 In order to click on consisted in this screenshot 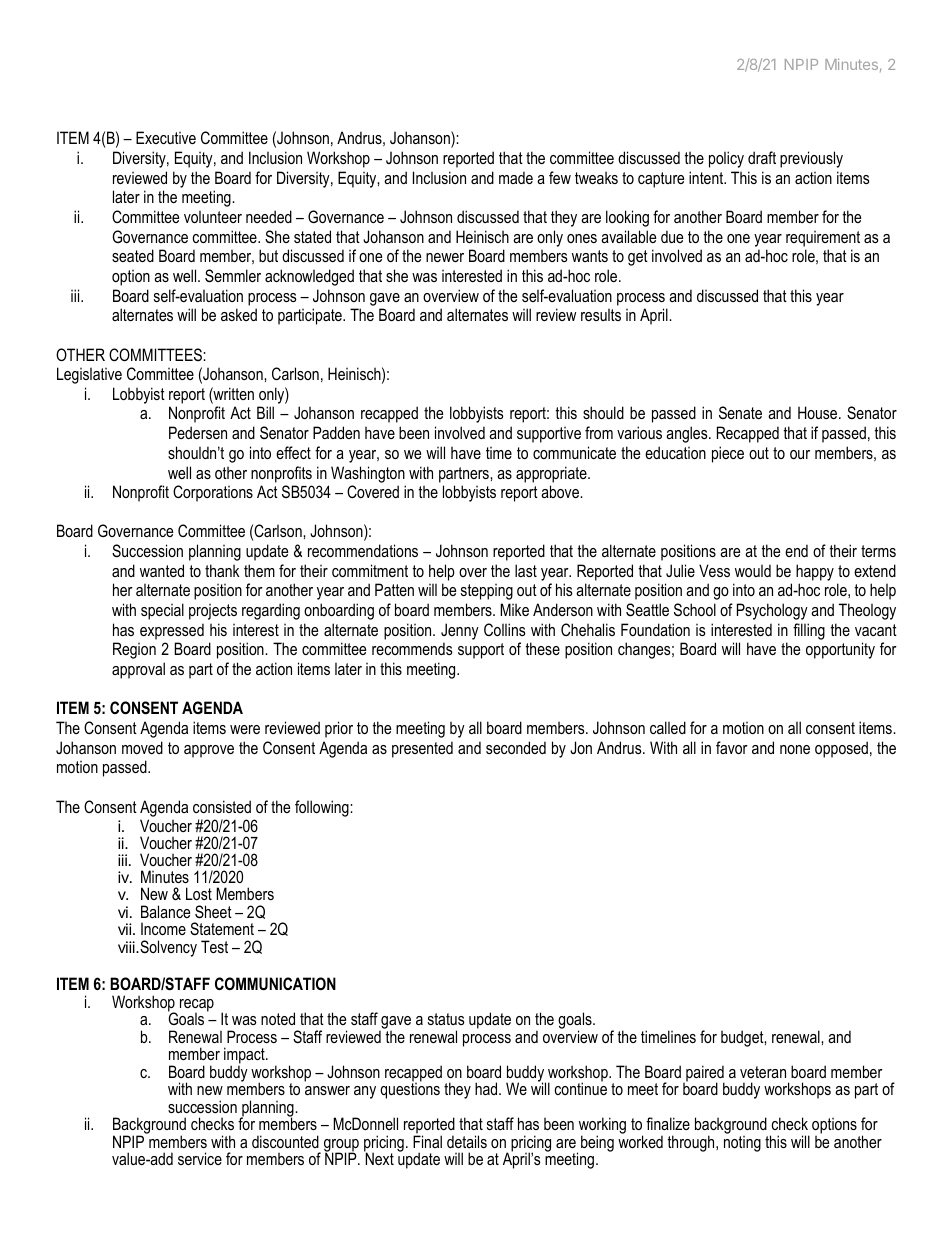, I will do `click(222, 806)`.
